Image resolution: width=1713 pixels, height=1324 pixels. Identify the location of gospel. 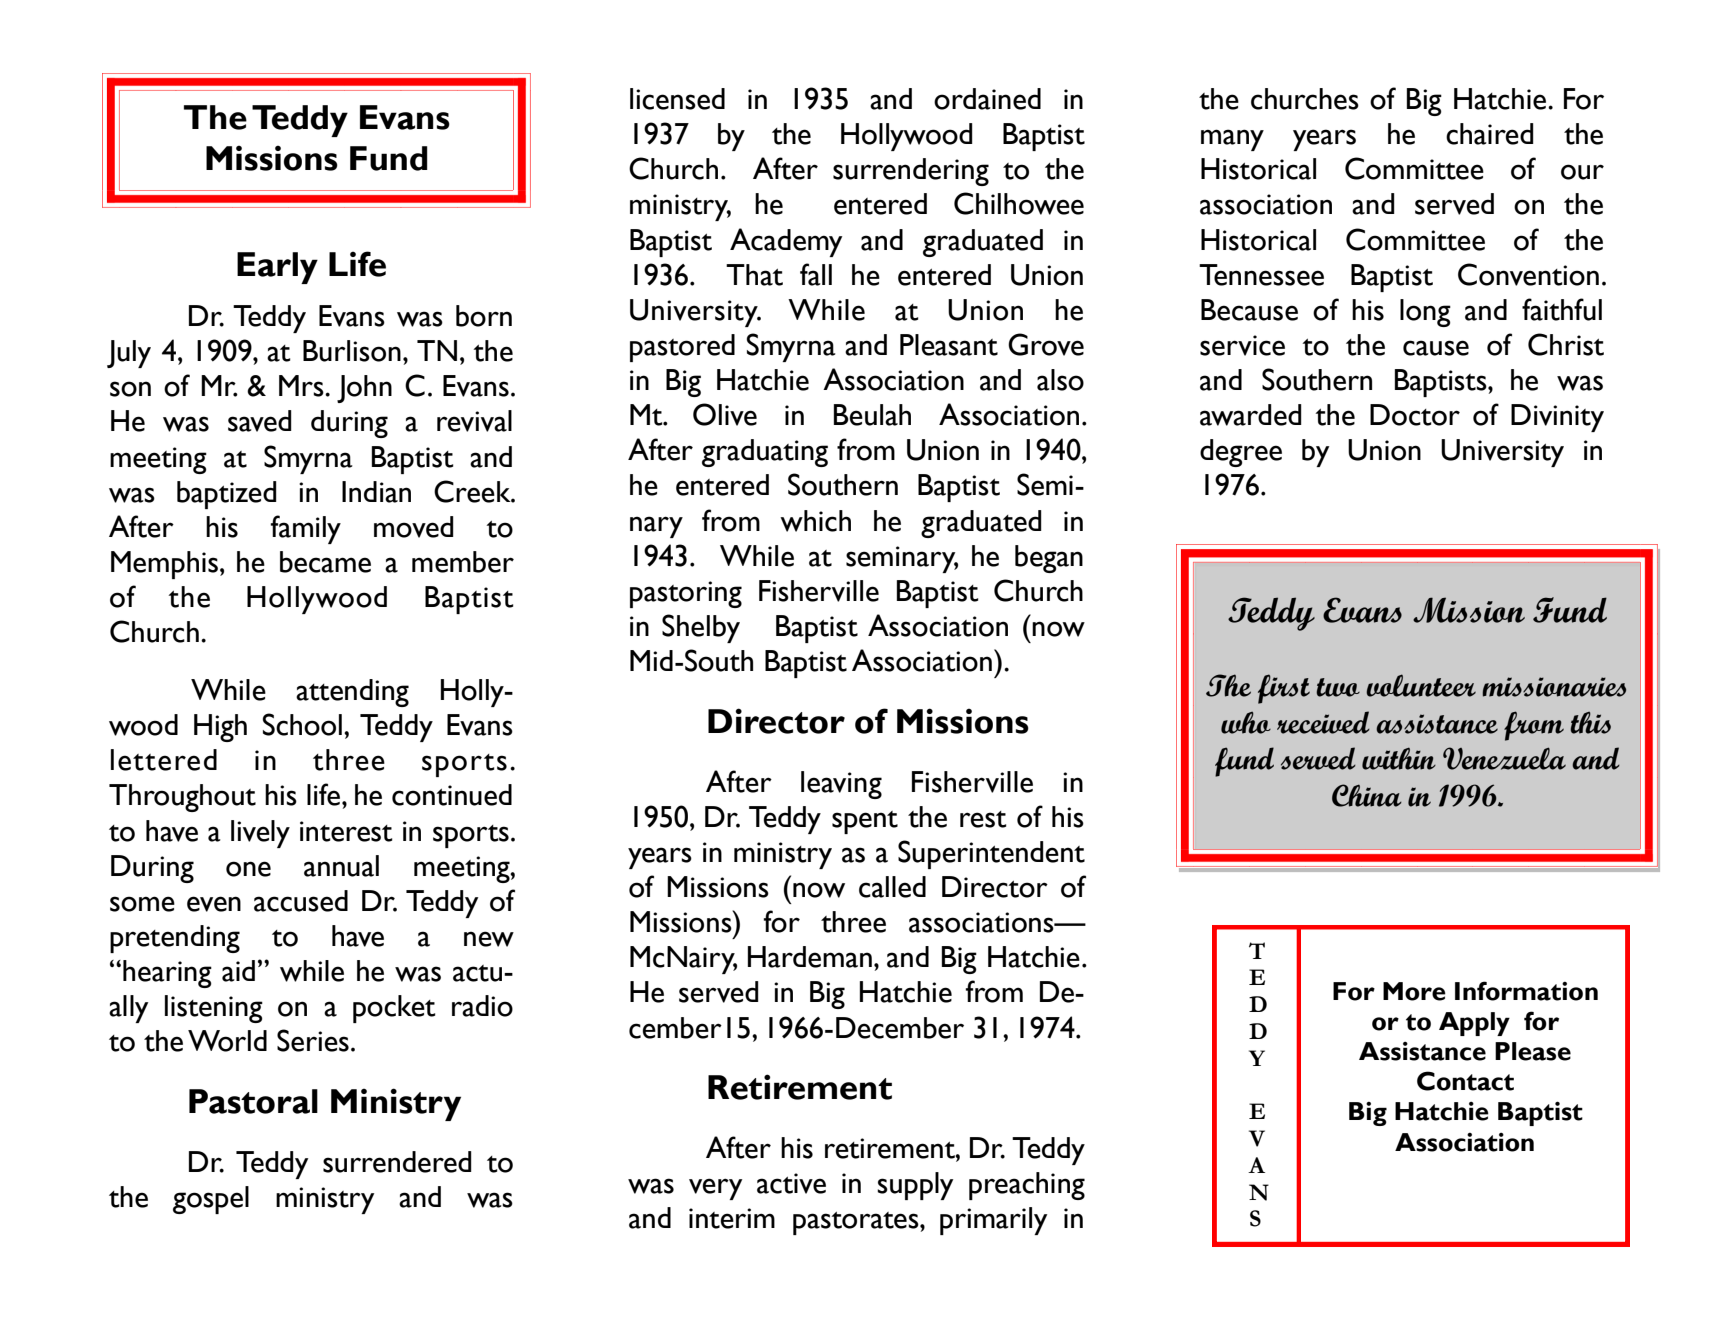
(211, 1200).
